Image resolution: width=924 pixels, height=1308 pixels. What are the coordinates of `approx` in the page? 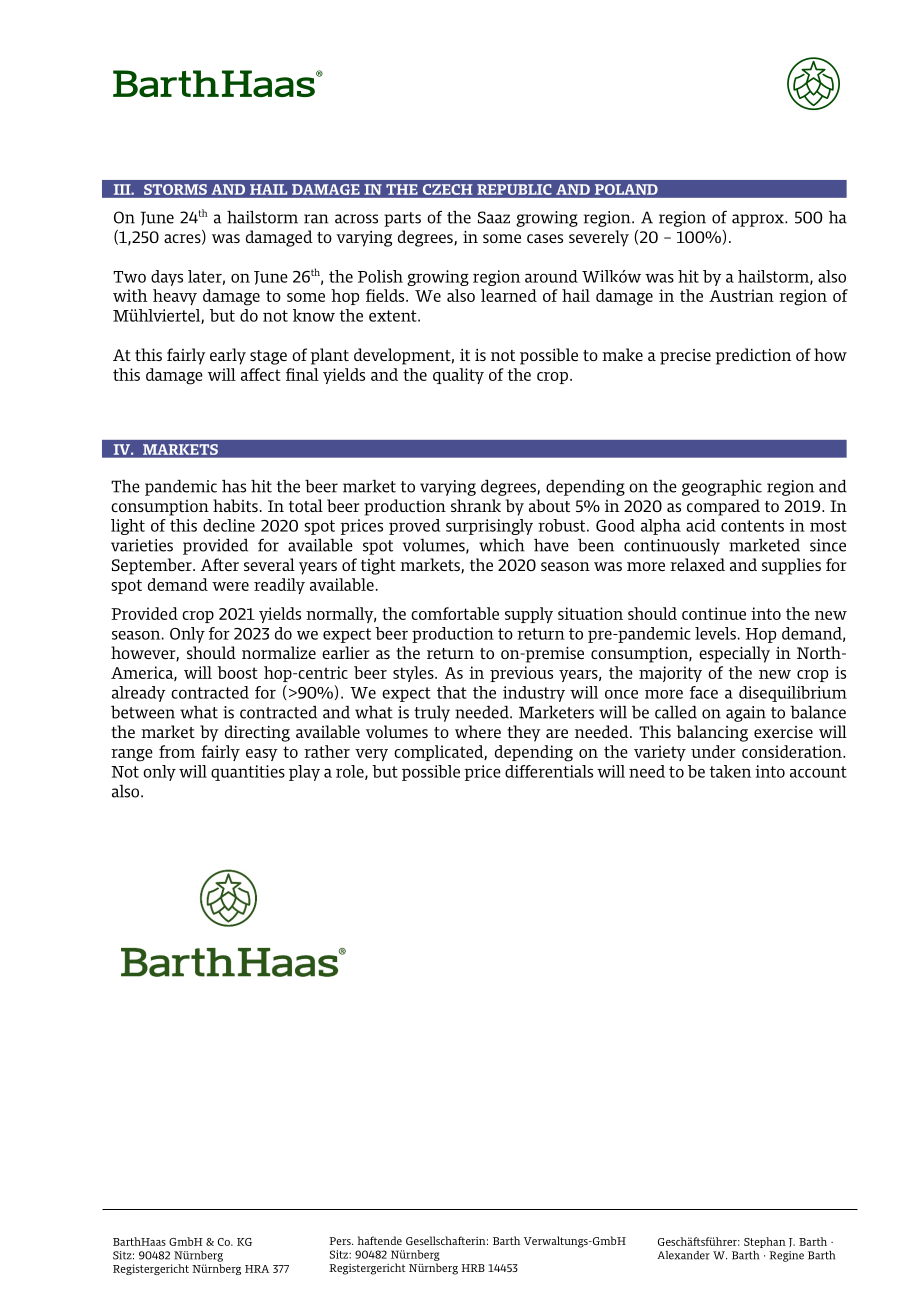 It's located at (759, 220).
